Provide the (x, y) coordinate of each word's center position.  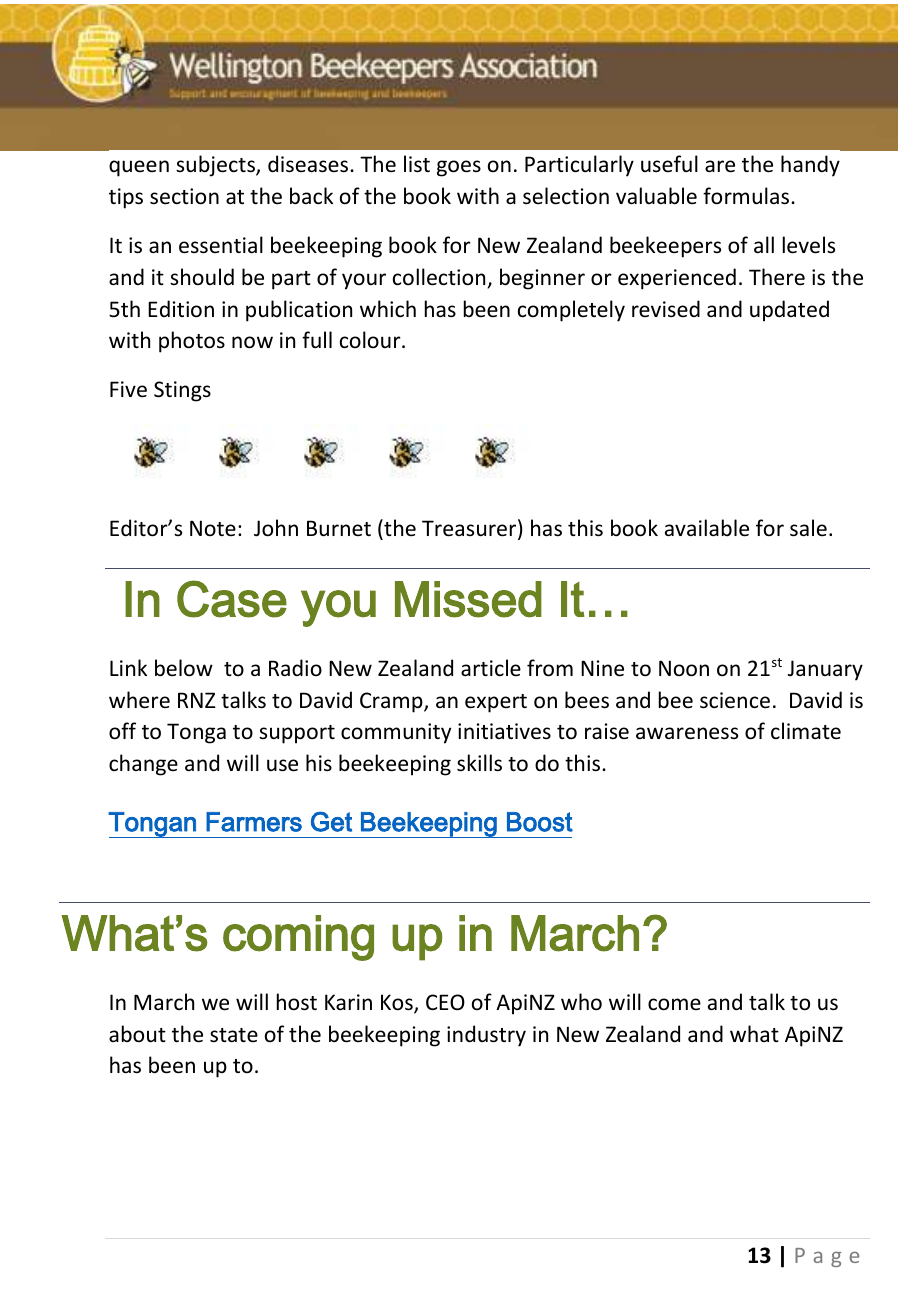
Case (232, 599)
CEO (445, 1002)
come (674, 1004)
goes (459, 168)
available (707, 528)
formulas (747, 196)
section (184, 196)
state (234, 1035)
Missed (468, 599)
